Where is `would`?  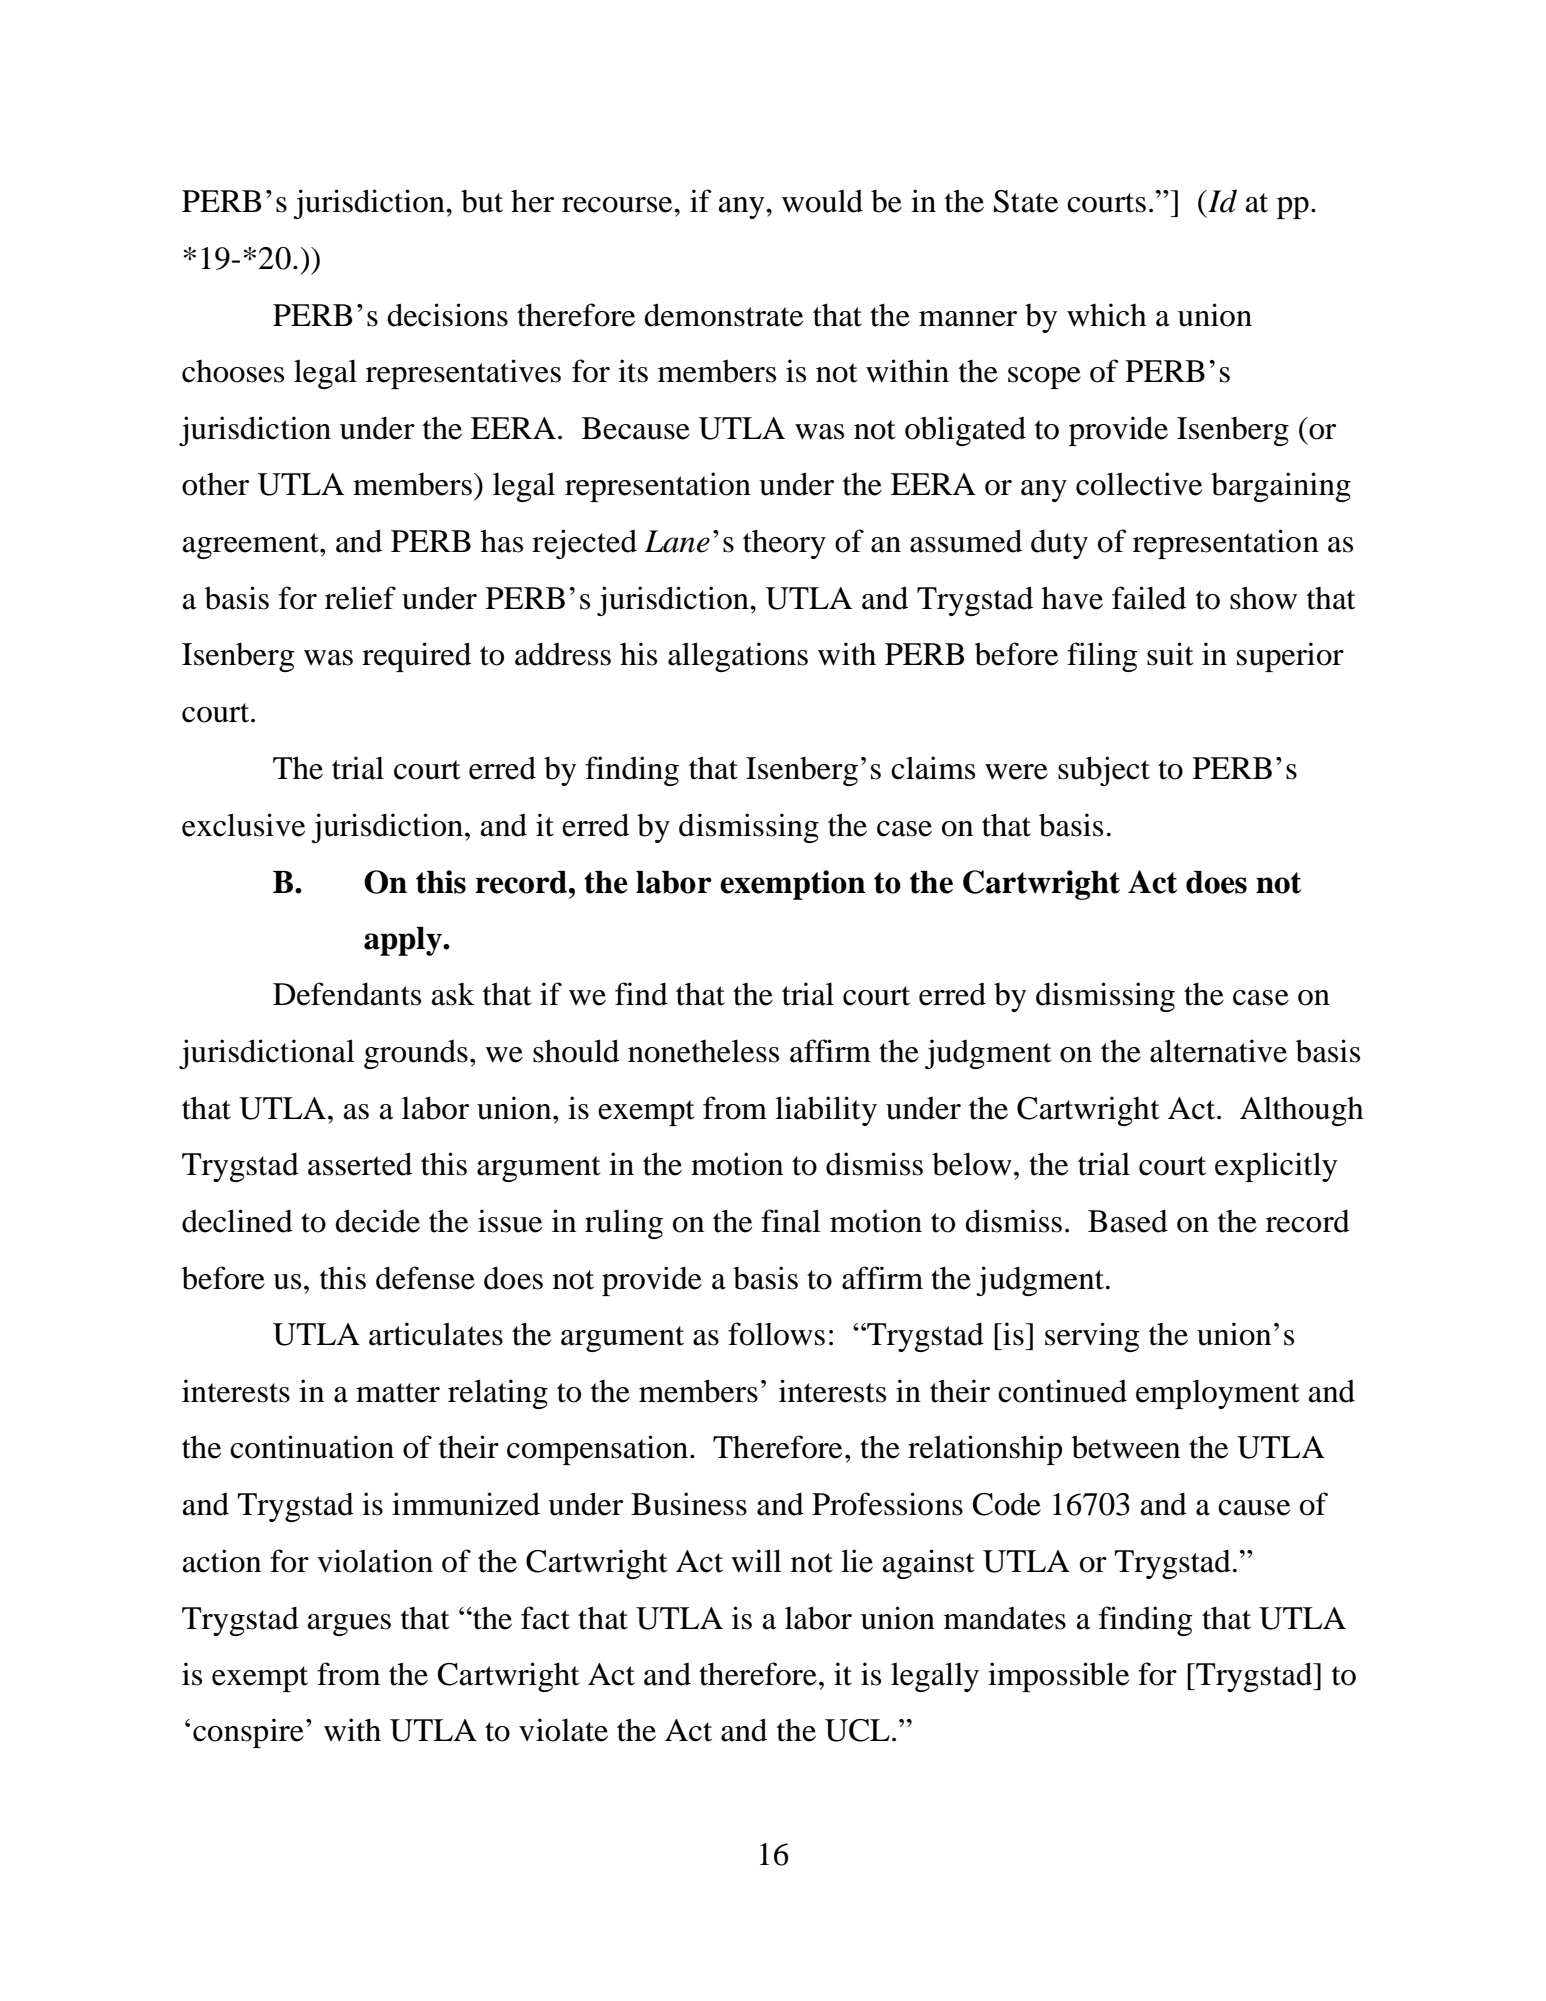 would is located at coordinates (822, 201).
